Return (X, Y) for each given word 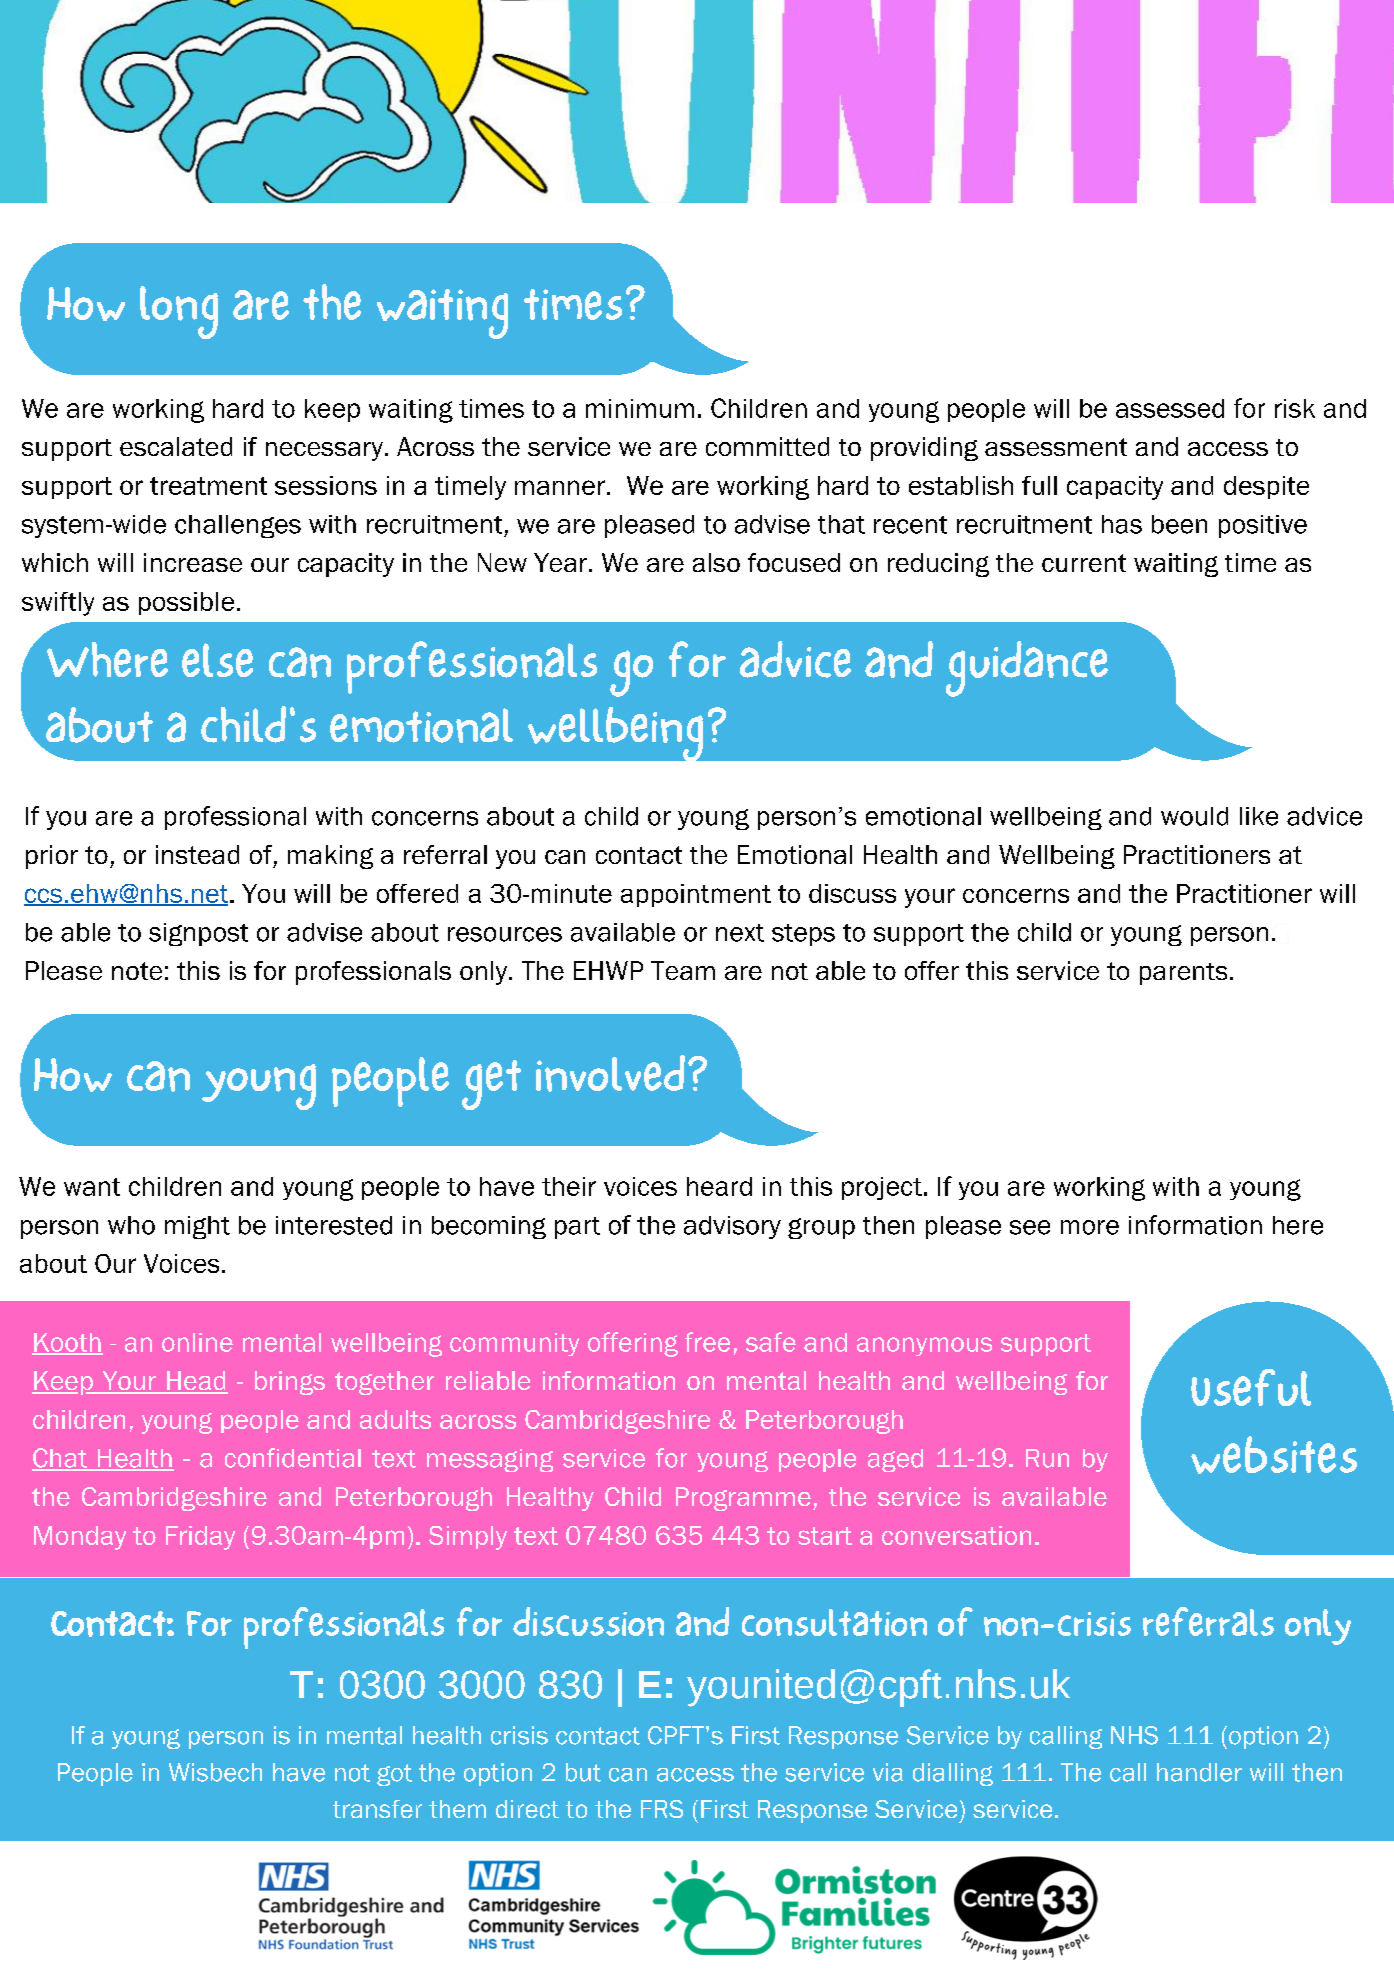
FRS (662, 1809)
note (137, 971)
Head (196, 1382)
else (217, 660)
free (707, 1342)
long (179, 312)
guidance (1027, 669)
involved (610, 1073)
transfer (377, 1809)
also (716, 562)
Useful (1251, 1387)
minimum (640, 408)
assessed (1170, 408)
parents (1183, 974)
